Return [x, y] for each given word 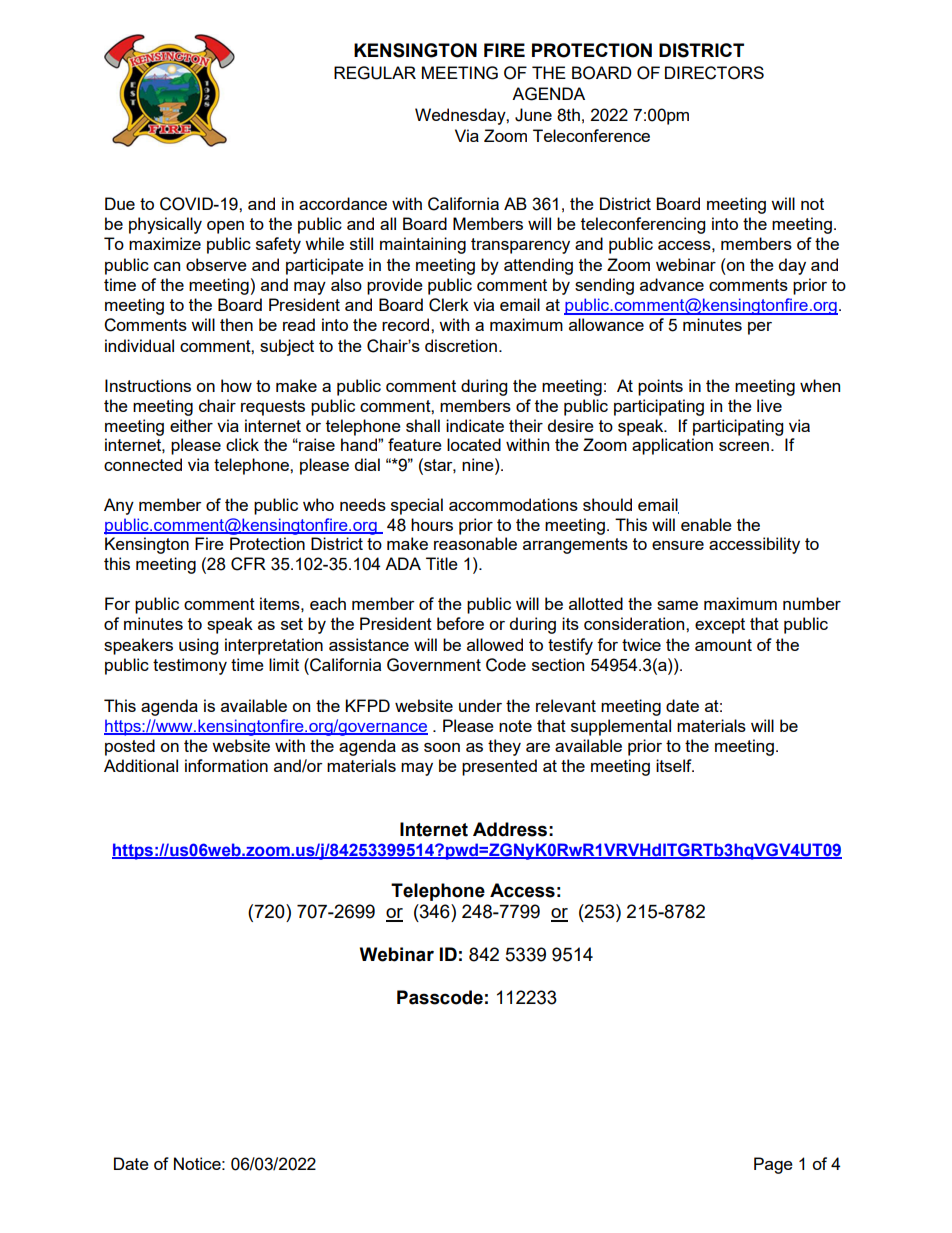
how [236, 385]
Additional [141, 765]
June [533, 115]
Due [120, 203]
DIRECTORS [714, 73]
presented [499, 767]
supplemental [621, 727]
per [760, 328]
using [198, 646]
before [460, 623]
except [720, 626]
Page [773, 1165]
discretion [461, 345]
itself [675, 765]
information [226, 765]
